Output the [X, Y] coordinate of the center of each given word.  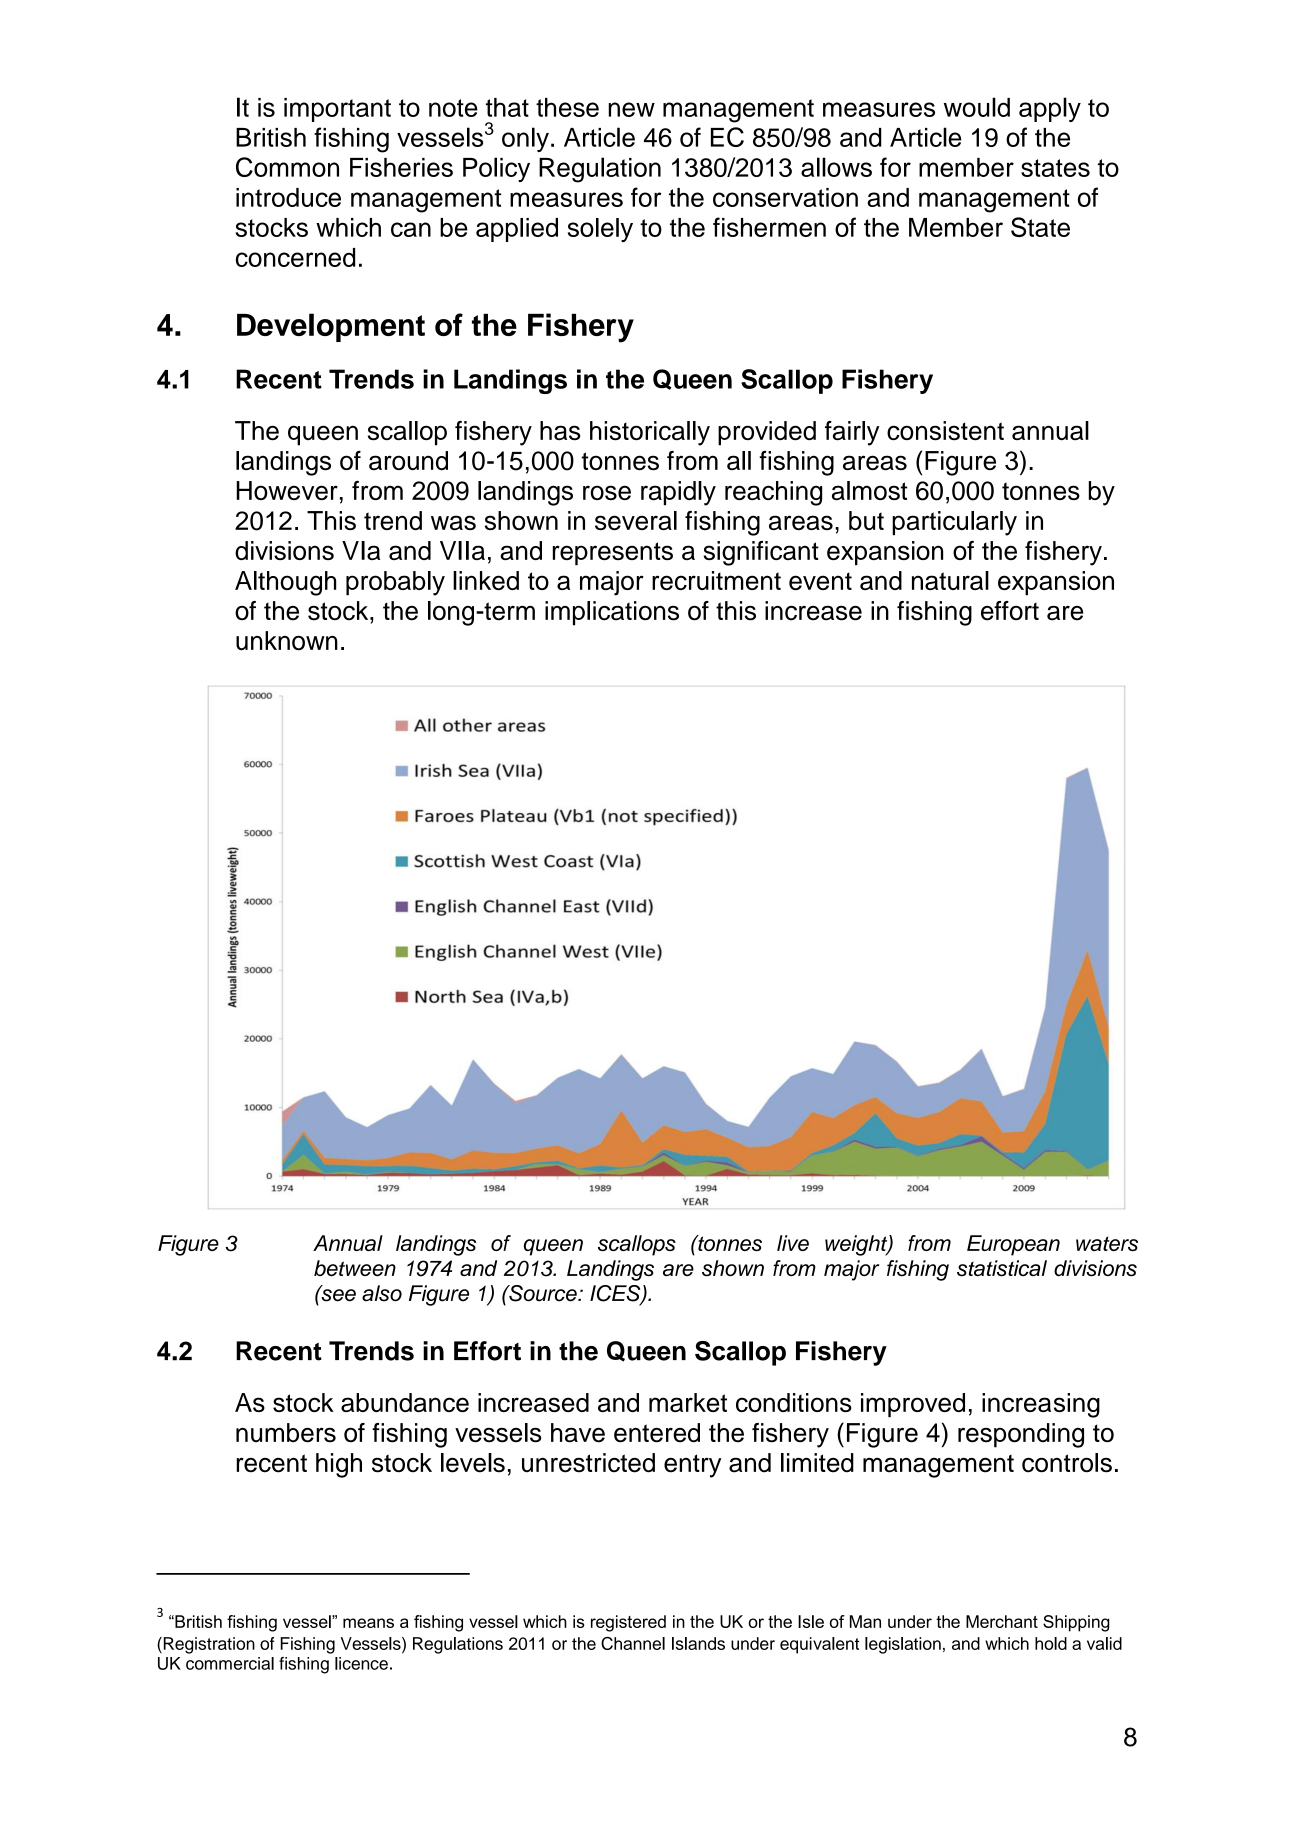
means [368, 1623]
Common [287, 167]
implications [612, 613]
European [1013, 1245]
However [287, 490]
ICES [616, 1294]
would [977, 107]
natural [950, 580]
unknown [287, 641]
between [355, 1268]
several [636, 520]
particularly [954, 523]
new [631, 109]
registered [628, 1623]
